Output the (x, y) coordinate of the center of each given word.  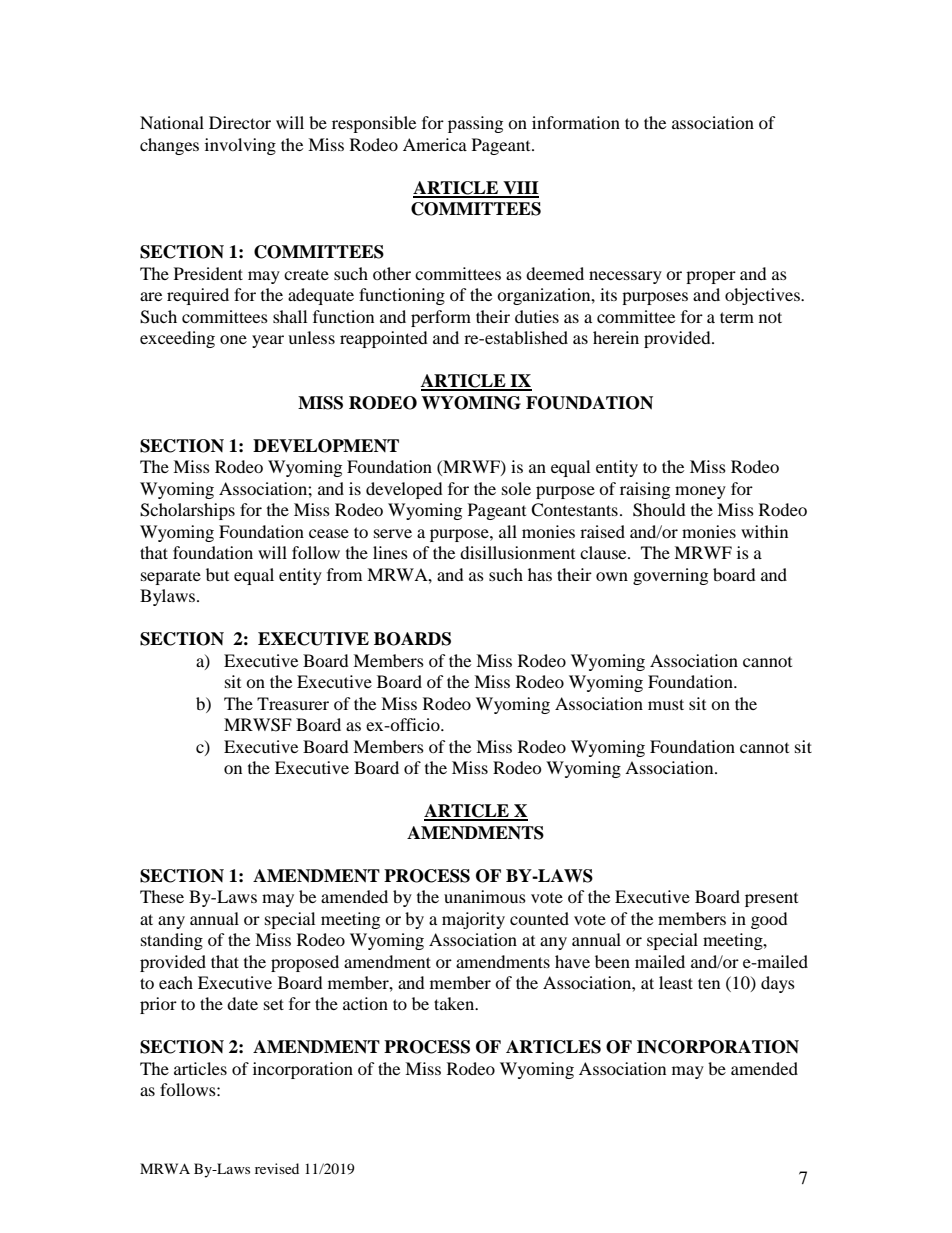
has (540, 574)
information (576, 122)
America (435, 144)
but (217, 574)
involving (240, 146)
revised (277, 1168)
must (666, 704)
